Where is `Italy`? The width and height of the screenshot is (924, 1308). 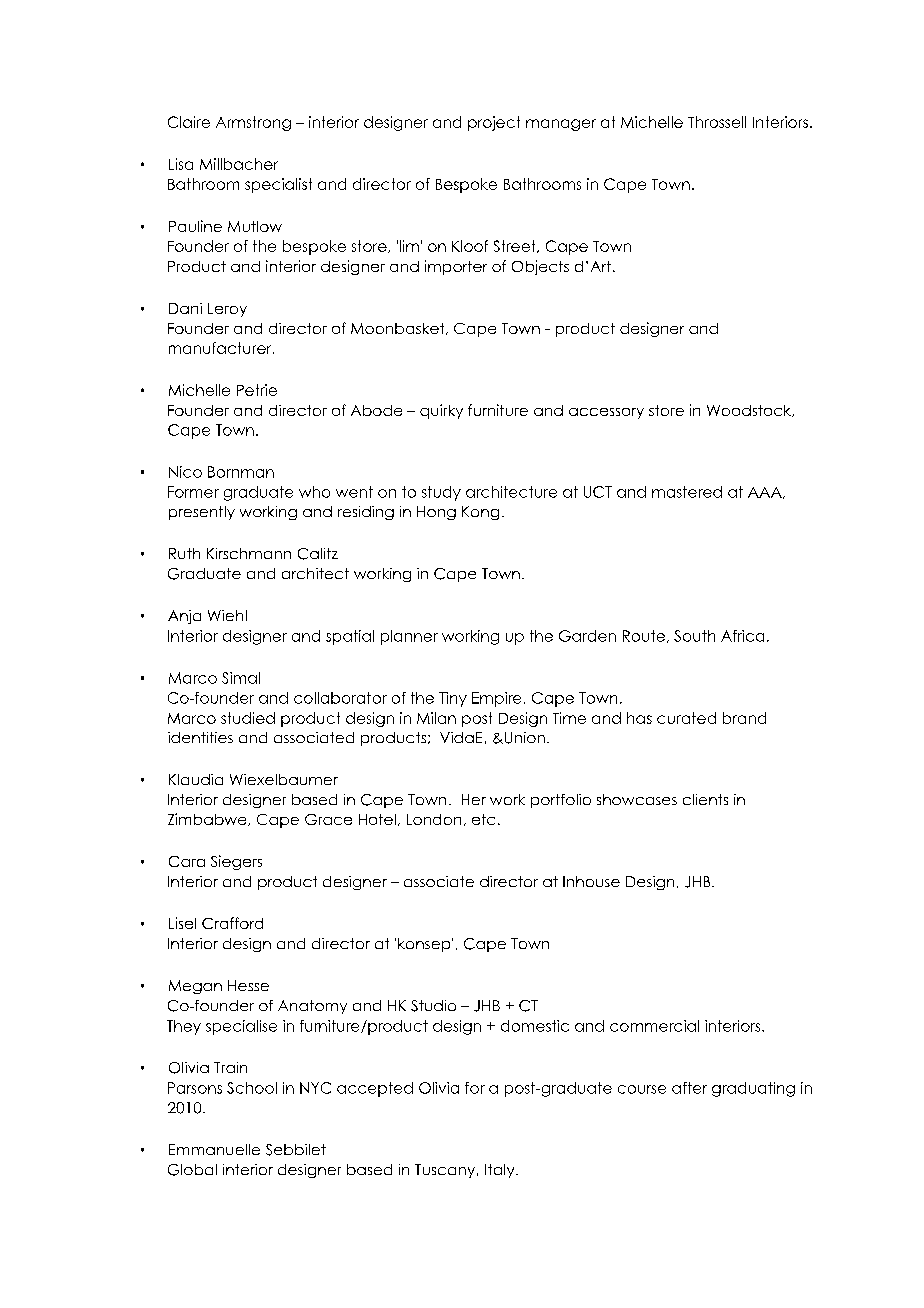 Italy is located at coordinates (501, 1171).
